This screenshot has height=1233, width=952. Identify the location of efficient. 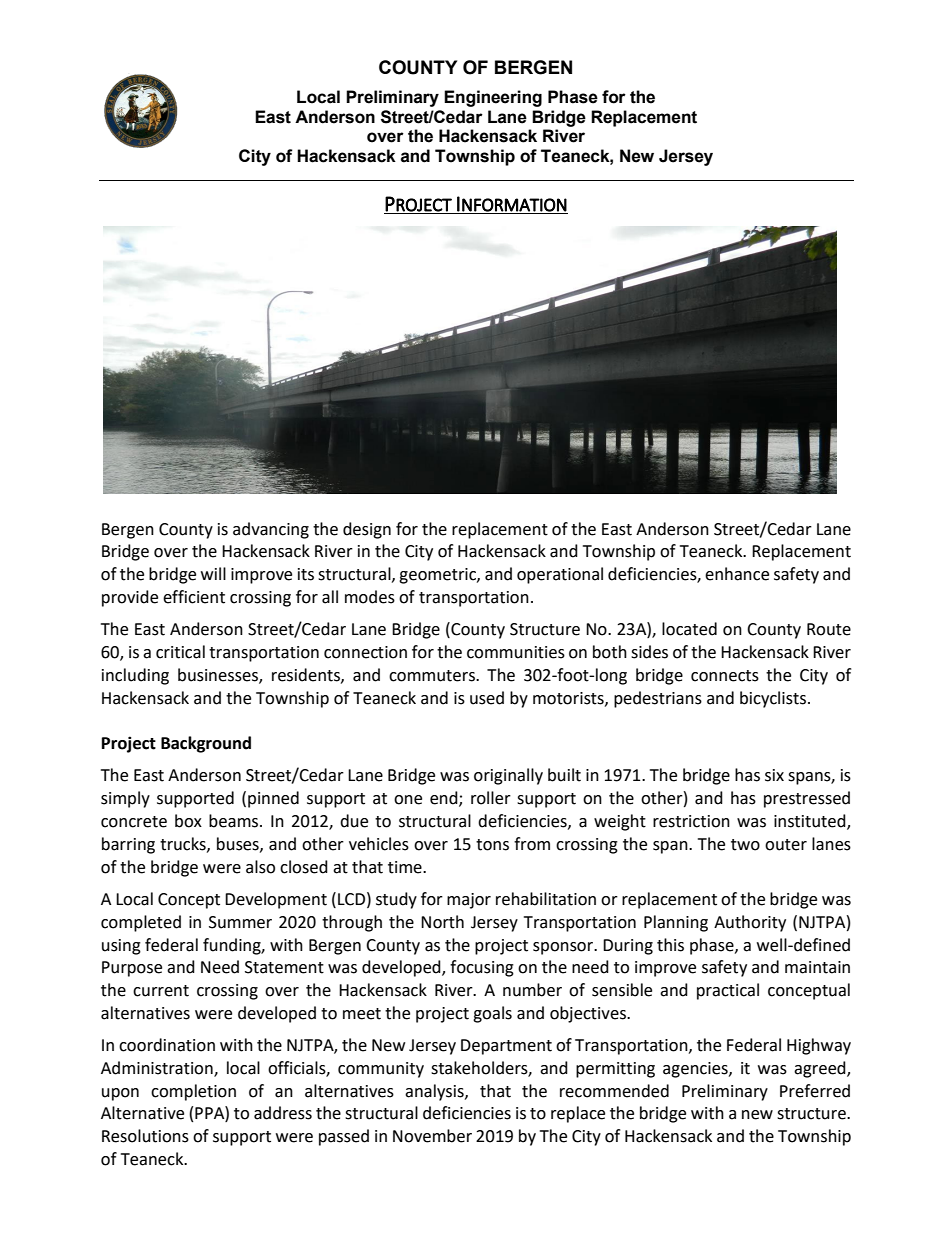
(194, 597).
